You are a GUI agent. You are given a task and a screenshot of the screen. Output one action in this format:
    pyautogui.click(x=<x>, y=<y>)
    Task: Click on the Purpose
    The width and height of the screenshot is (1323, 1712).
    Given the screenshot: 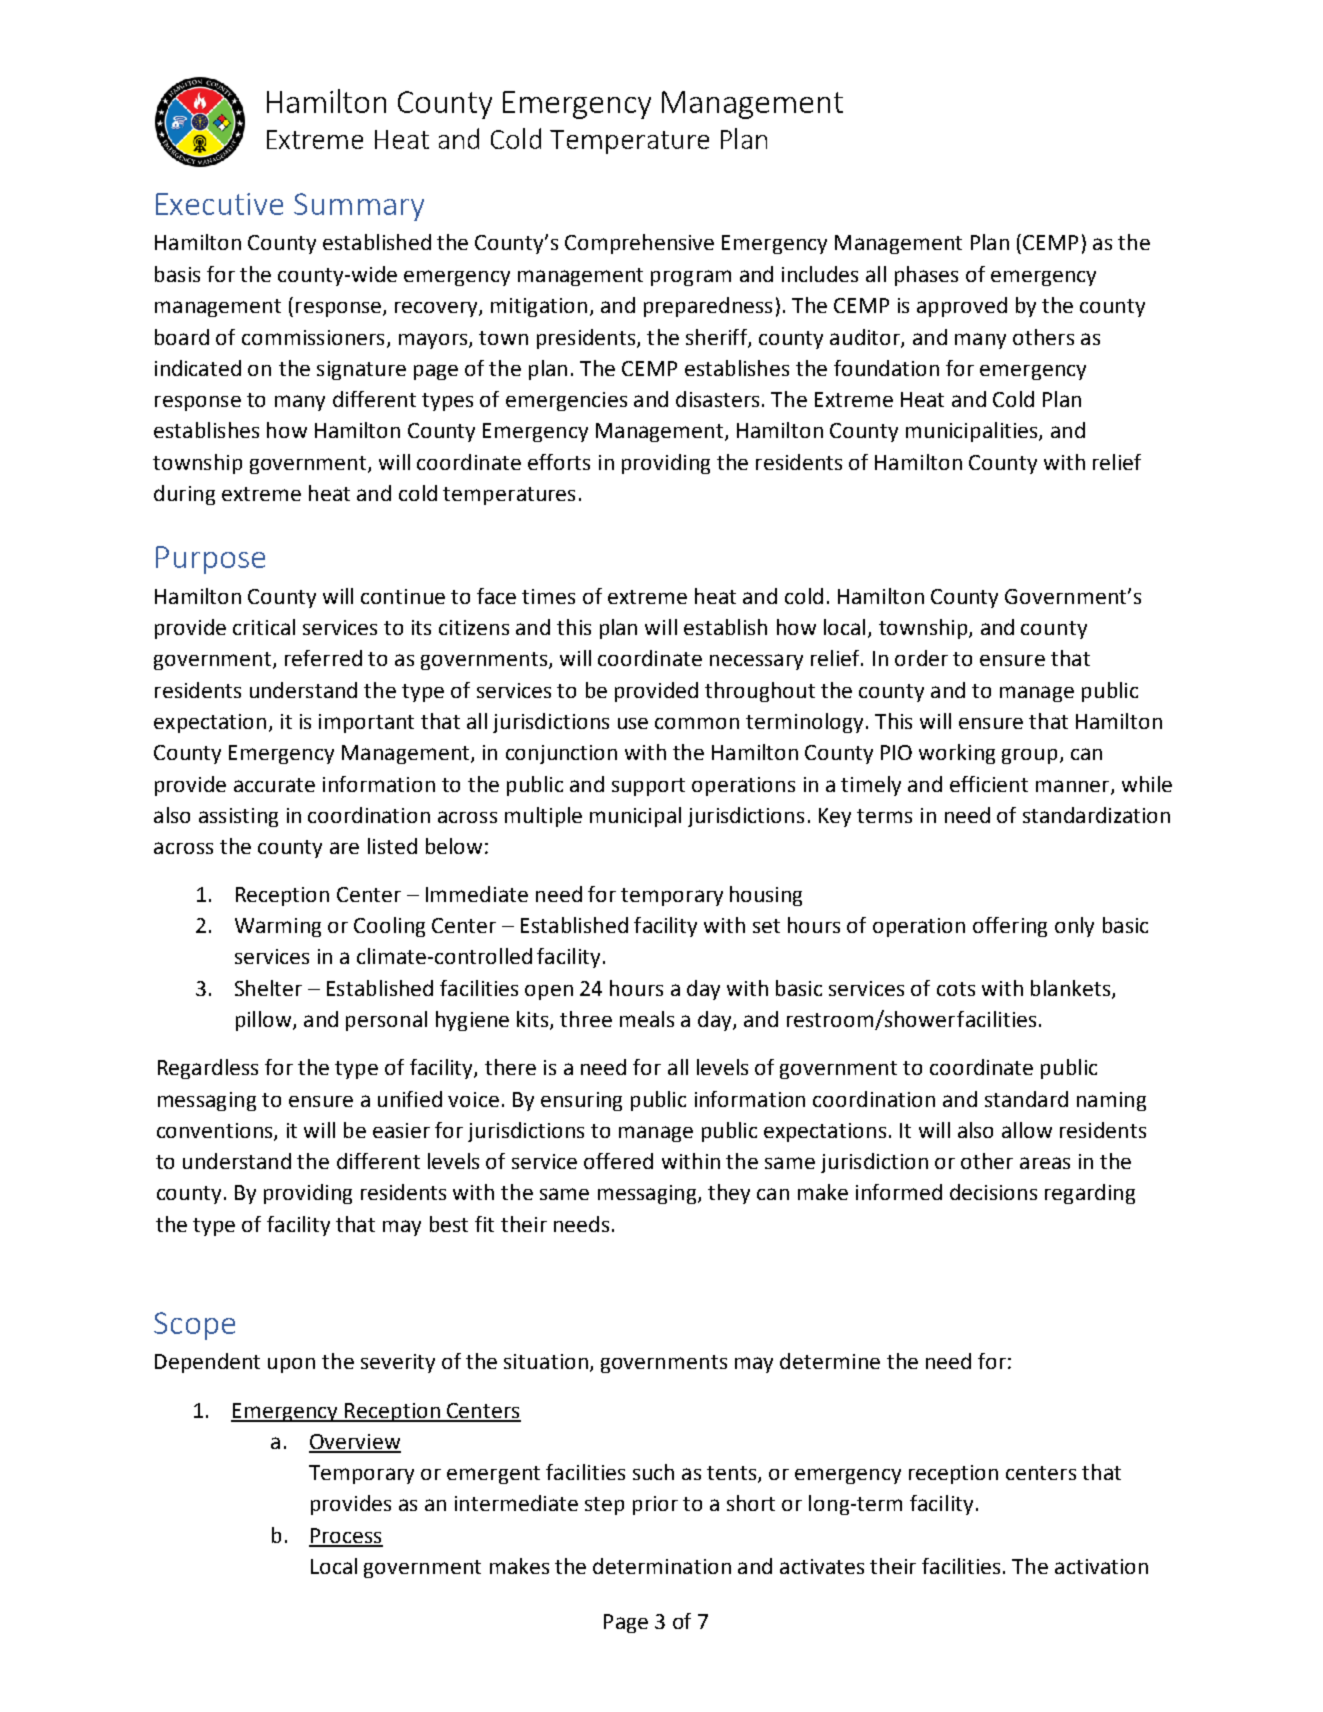 What is the action you would take?
    pyautogui.click(x=210, y=560)
